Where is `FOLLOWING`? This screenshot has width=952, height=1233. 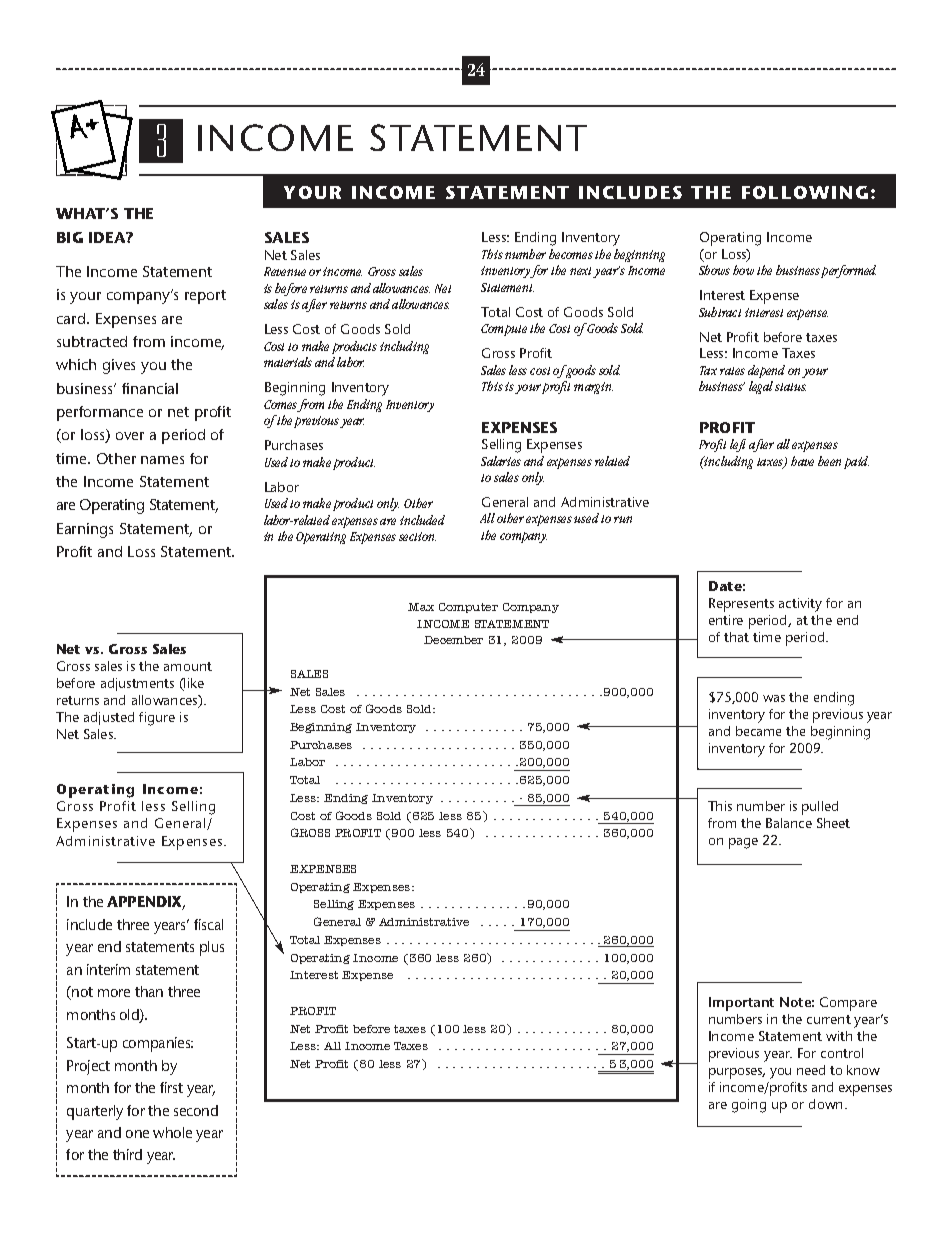
FOLLOWING is located at coordinates (805, 192).
